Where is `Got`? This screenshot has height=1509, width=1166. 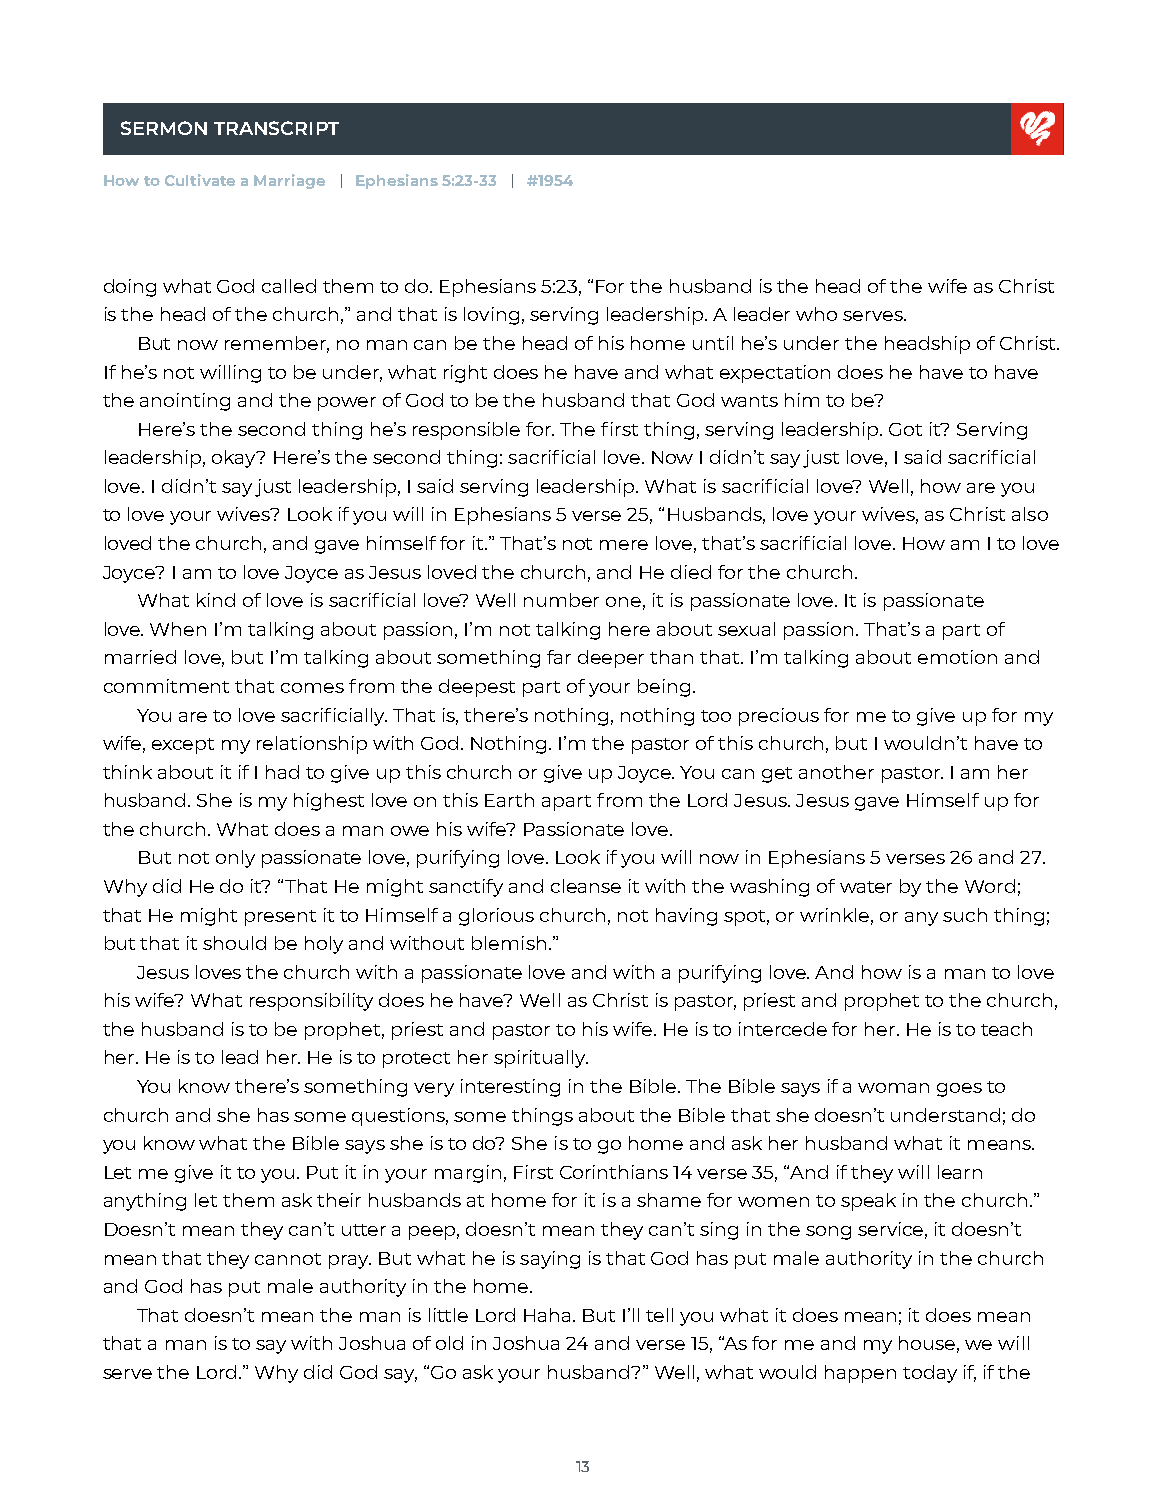 Got is located at coordinates (905, 429).
